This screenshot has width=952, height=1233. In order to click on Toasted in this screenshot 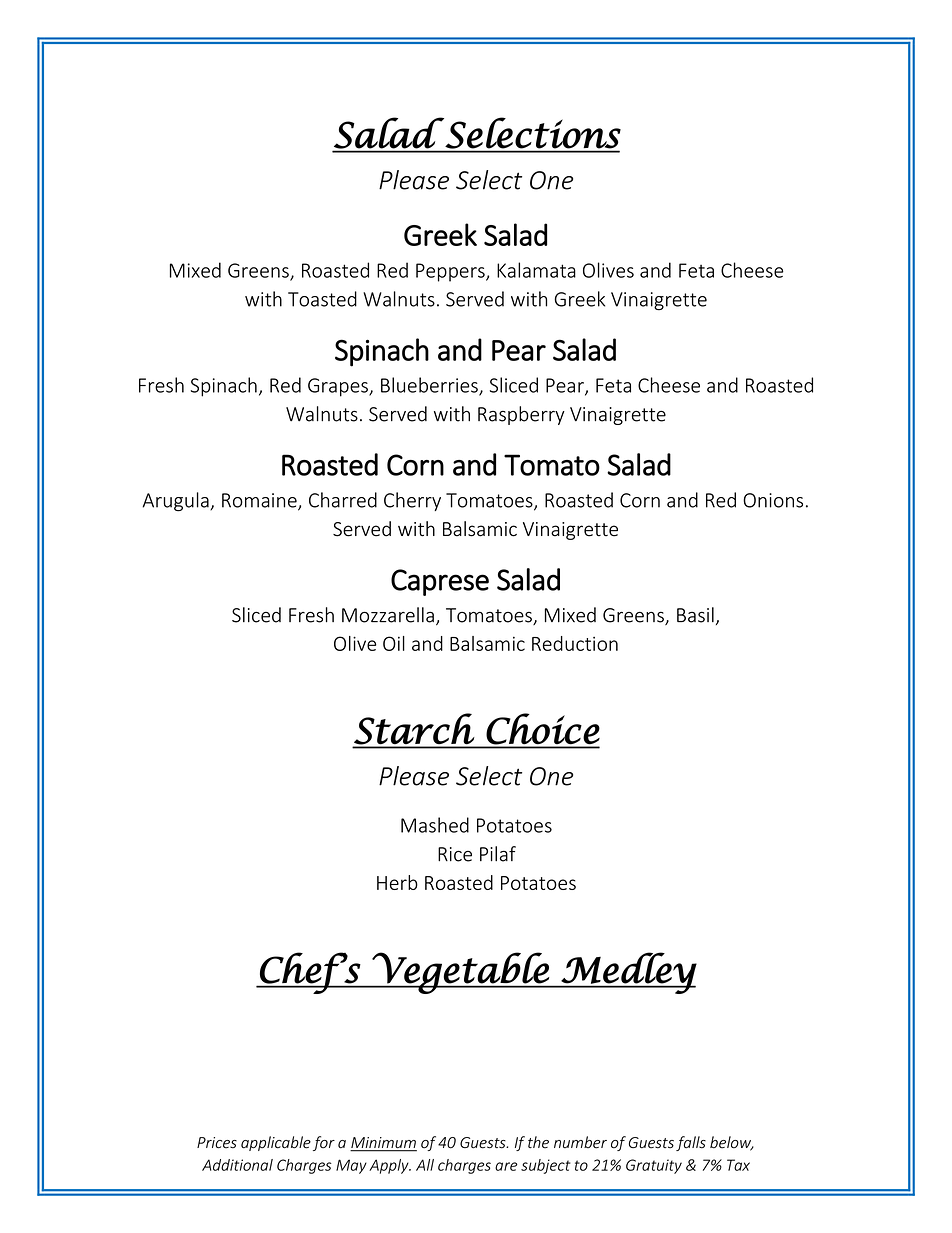, I will do `click(322, 299)`.
